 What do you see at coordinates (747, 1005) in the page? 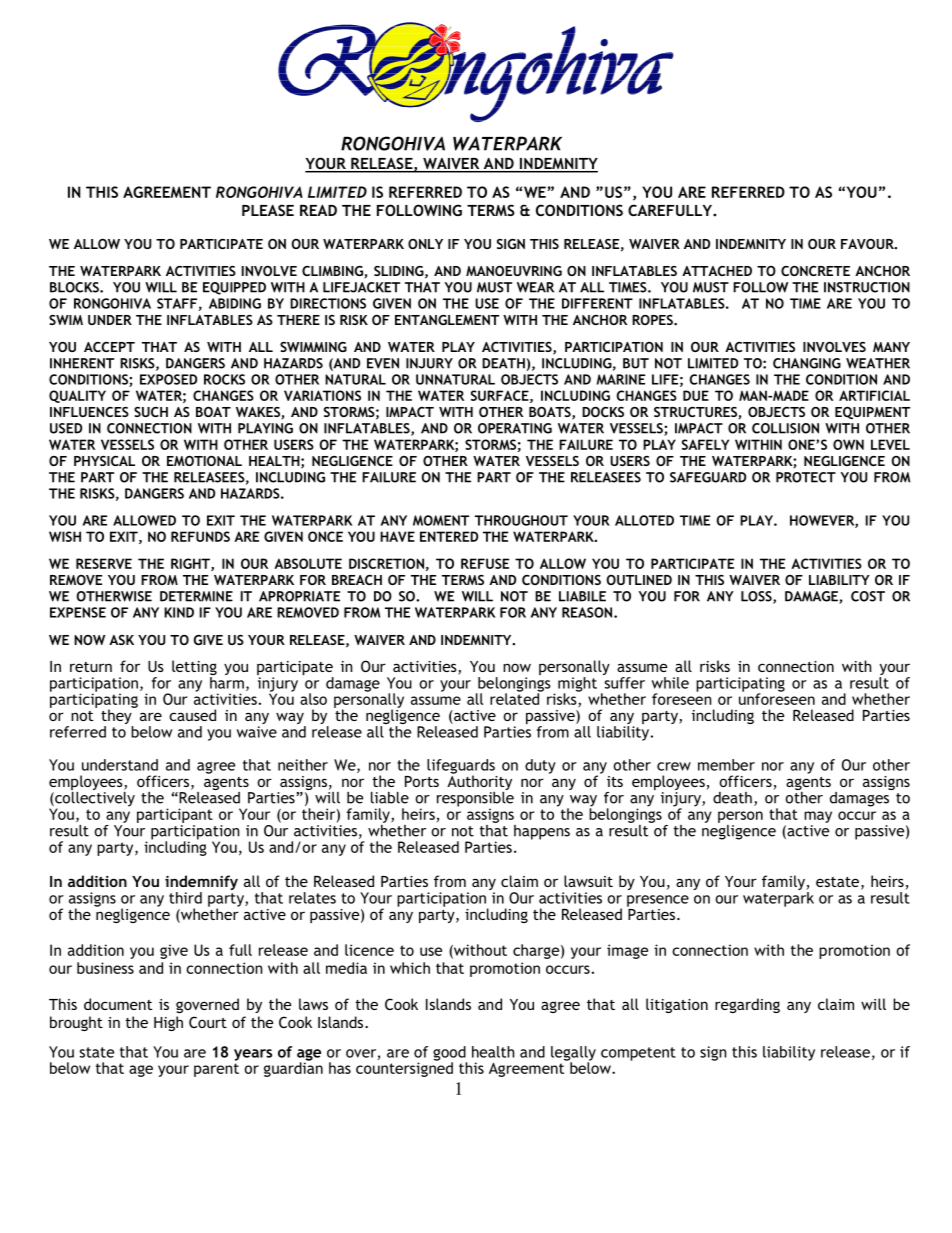
I see `regarding` at bounding box center [747, 1005].
